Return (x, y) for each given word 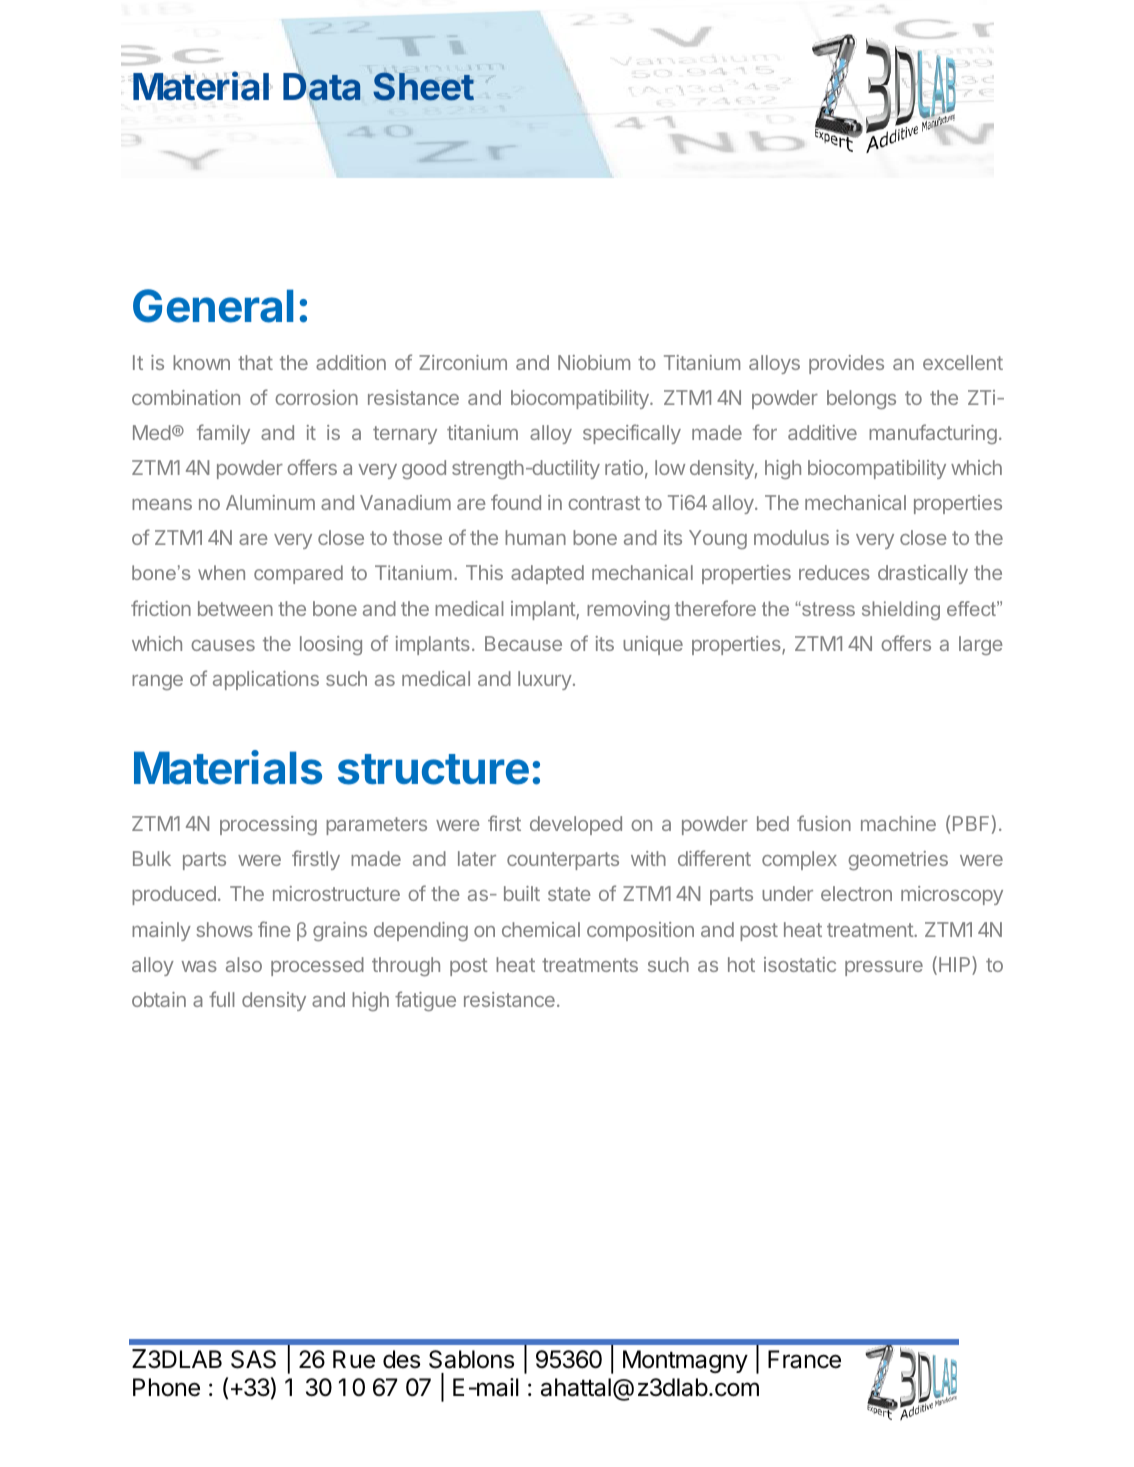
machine (898, 823)
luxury (545, 680)
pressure (884, 968)
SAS (253, 1359)
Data (321, 87)
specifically (632, 434)
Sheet (423, 86)
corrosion (316, 397)
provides (846, 364)
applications (266, 680)
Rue (354, 1359)
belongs (861, 399)
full (221, 999)
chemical (541, 929)
